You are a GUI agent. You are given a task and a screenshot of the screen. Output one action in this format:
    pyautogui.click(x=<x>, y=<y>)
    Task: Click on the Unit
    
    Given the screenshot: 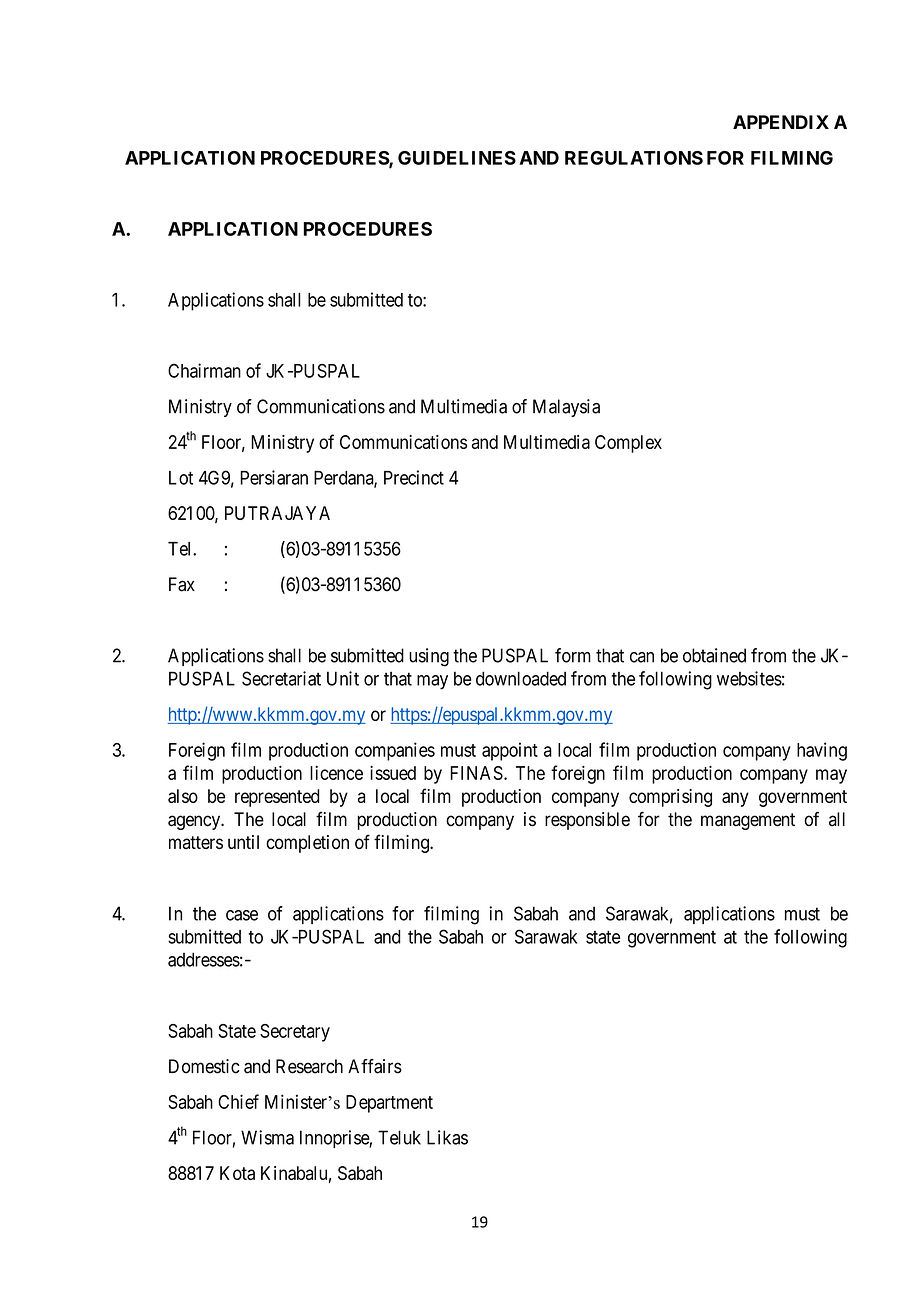 What is the action you would take?
    pyautogui.click(x=343, y=678)
